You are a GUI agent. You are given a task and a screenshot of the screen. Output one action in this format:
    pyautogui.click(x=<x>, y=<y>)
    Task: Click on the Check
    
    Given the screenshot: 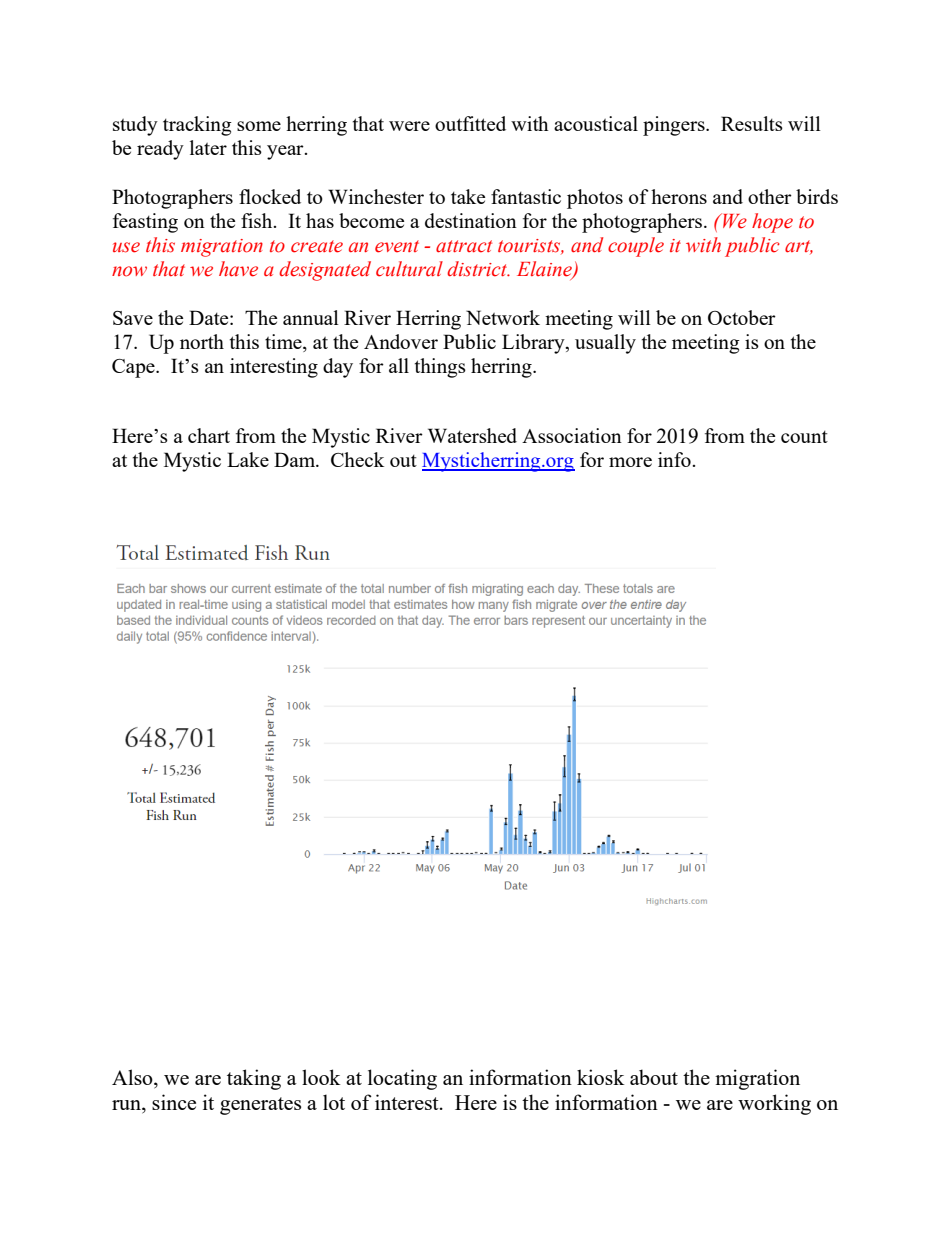 What is the action you would take?
    pyautogui.click(x=357, y=459)
